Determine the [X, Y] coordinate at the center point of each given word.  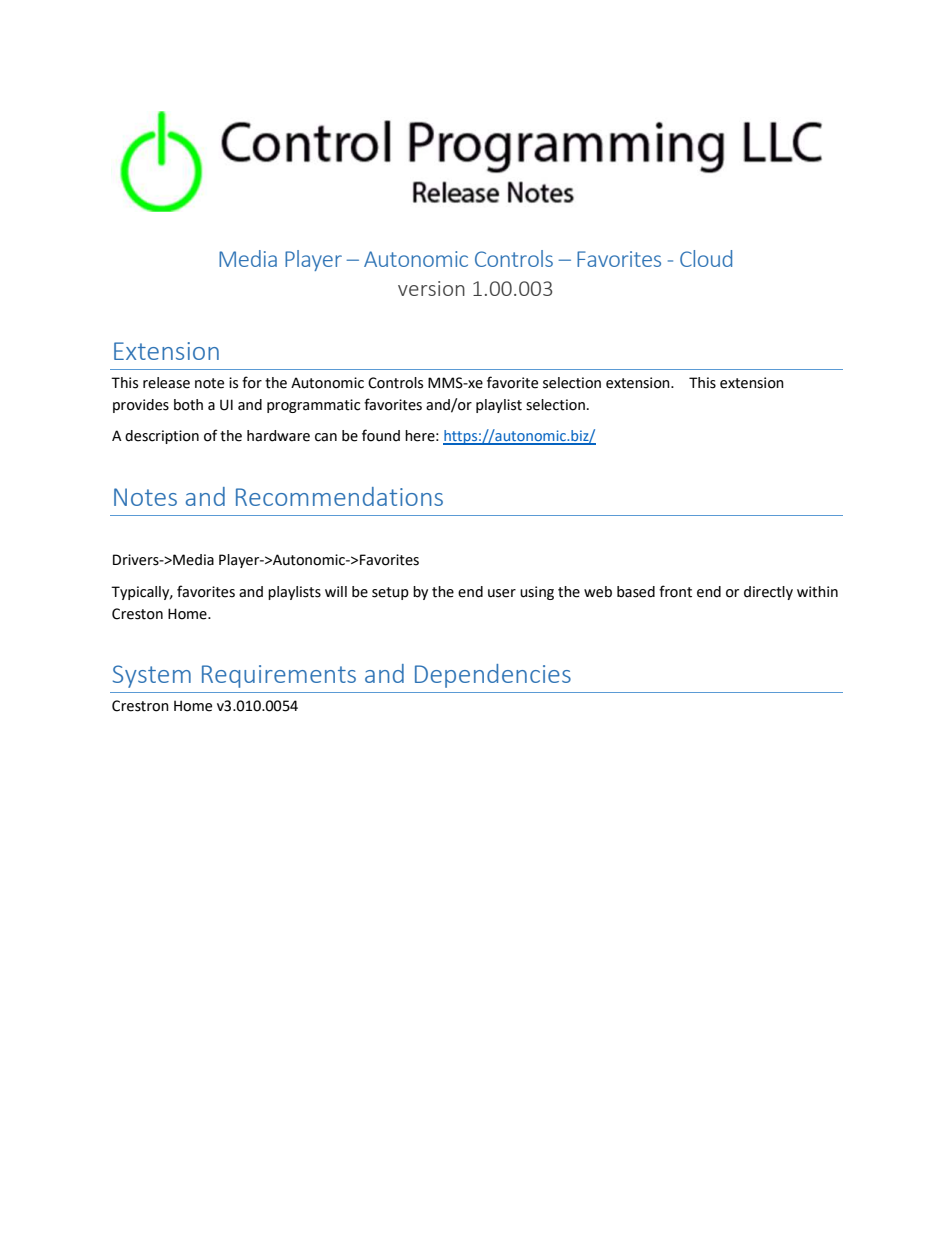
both [188, 405]
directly [768, 593]
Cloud [706, 258]
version [431, 288]
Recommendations [339, 496]
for [252, 382]
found [381, 435]
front [675, 591]
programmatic [313, 406]
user [502, 593]
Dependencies [493, 676]
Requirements [279, 676]
